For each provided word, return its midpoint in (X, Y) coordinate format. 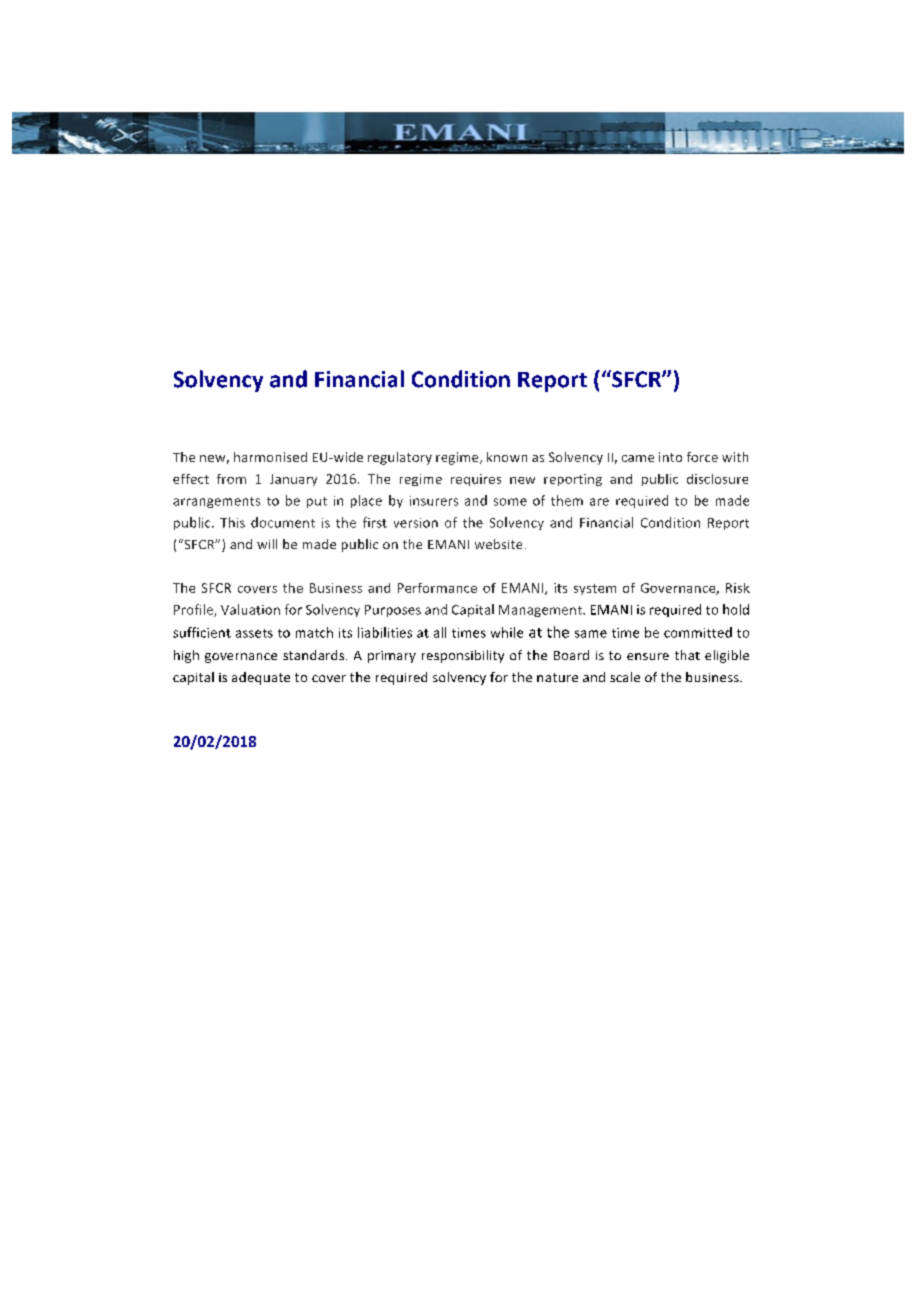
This (232, 522)
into (670, 457)
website (498, 544)
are (599, 502)
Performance (437, 588)
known (507, 457)
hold (736, 609)
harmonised (270, 457)
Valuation (250, 609)
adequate (261, 678)
